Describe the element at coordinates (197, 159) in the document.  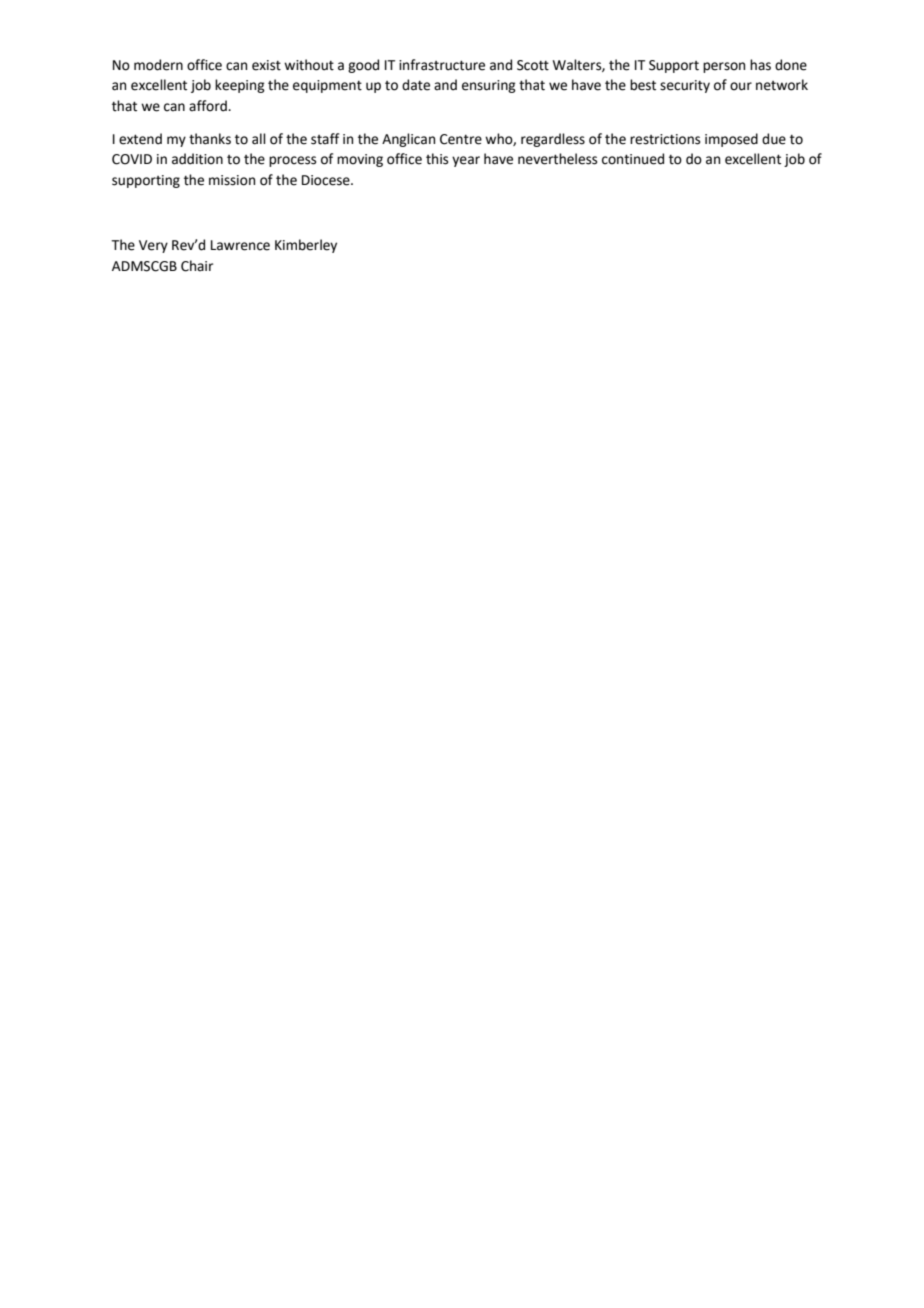
I see `addition` at that location.
